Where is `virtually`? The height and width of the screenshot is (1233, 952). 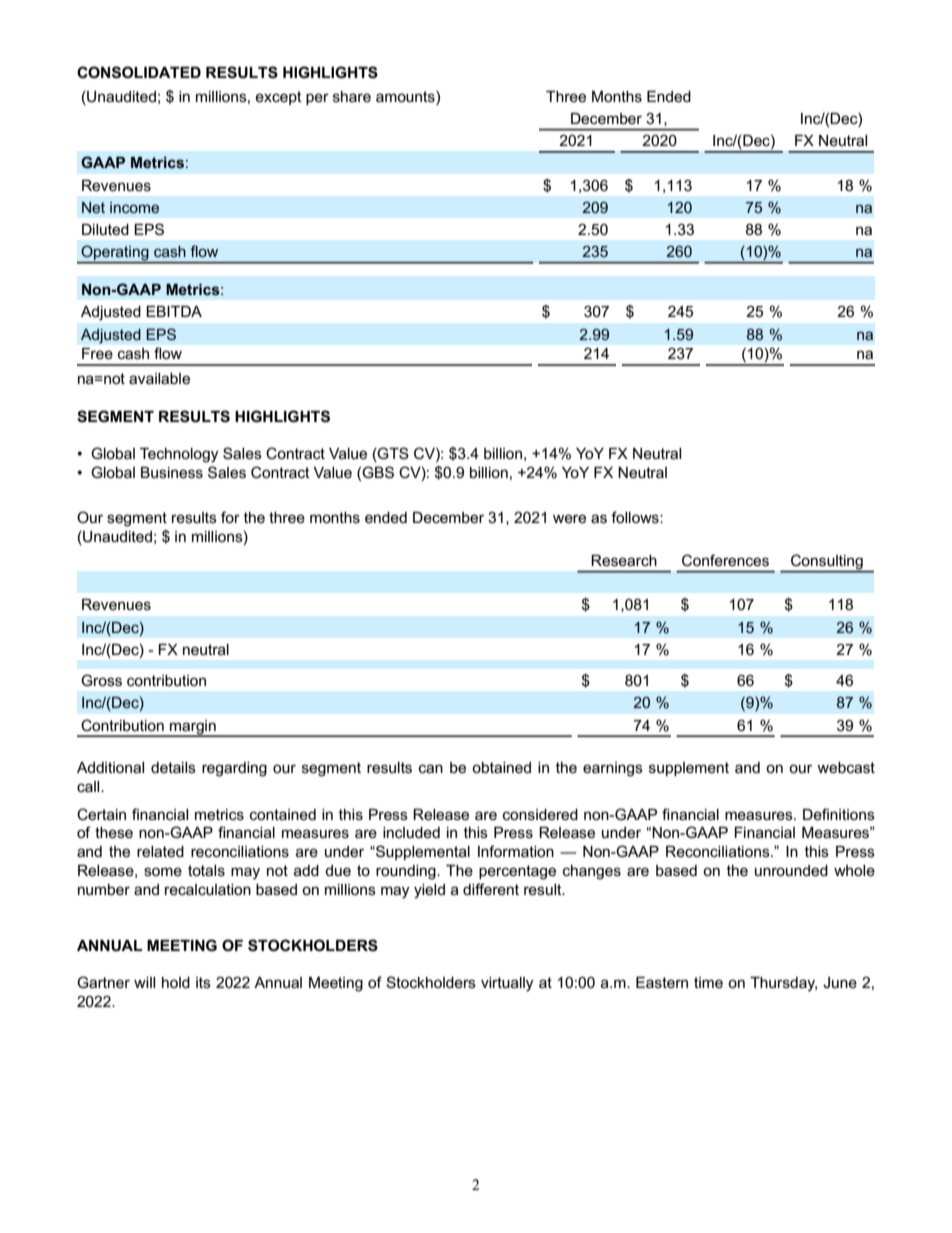 virtually is located at coordinates (507, 984).
